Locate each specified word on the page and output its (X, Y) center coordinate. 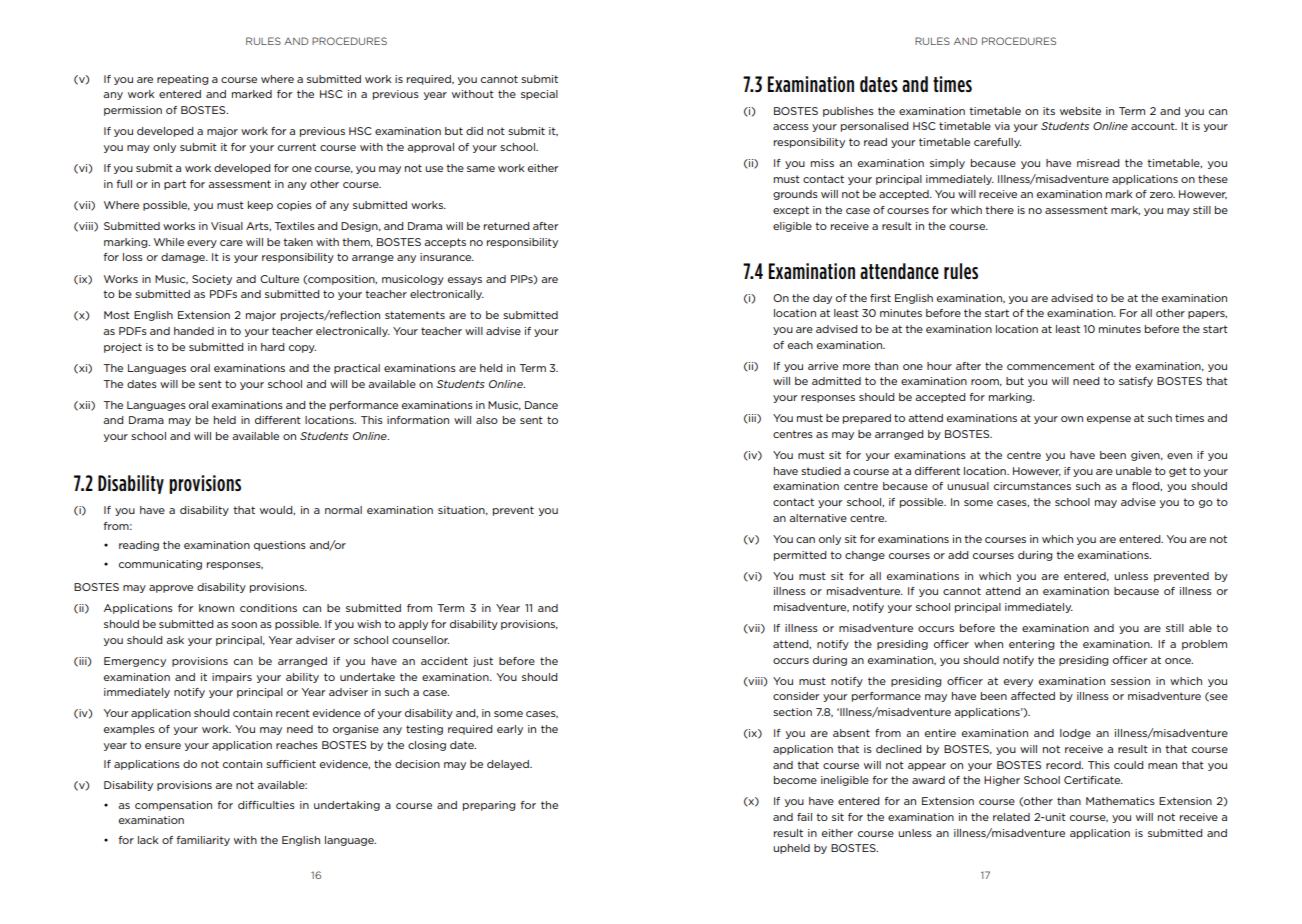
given (1146, 456)
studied (821, 471)
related (1011, 817)
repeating (182, 80)
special (539, 95)
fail (804, 817)
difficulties (266, 805)
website (1080, 111)
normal (343, 510)
